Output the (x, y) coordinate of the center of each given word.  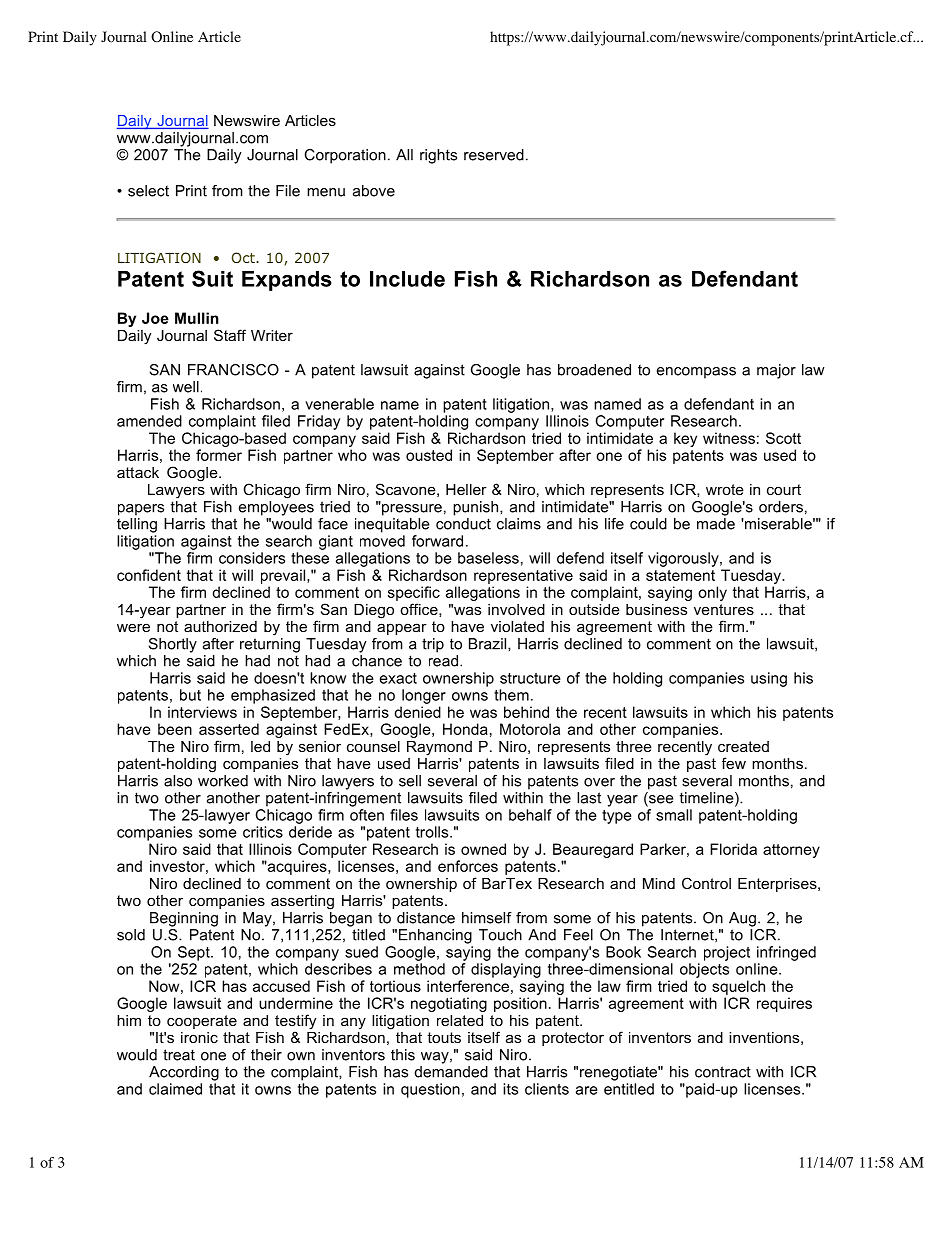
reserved (494, 155)
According (184, 1073)
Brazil (489, 644)
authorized (220, 626)
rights (438, 156)
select (148, 191)
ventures (724, 609)
